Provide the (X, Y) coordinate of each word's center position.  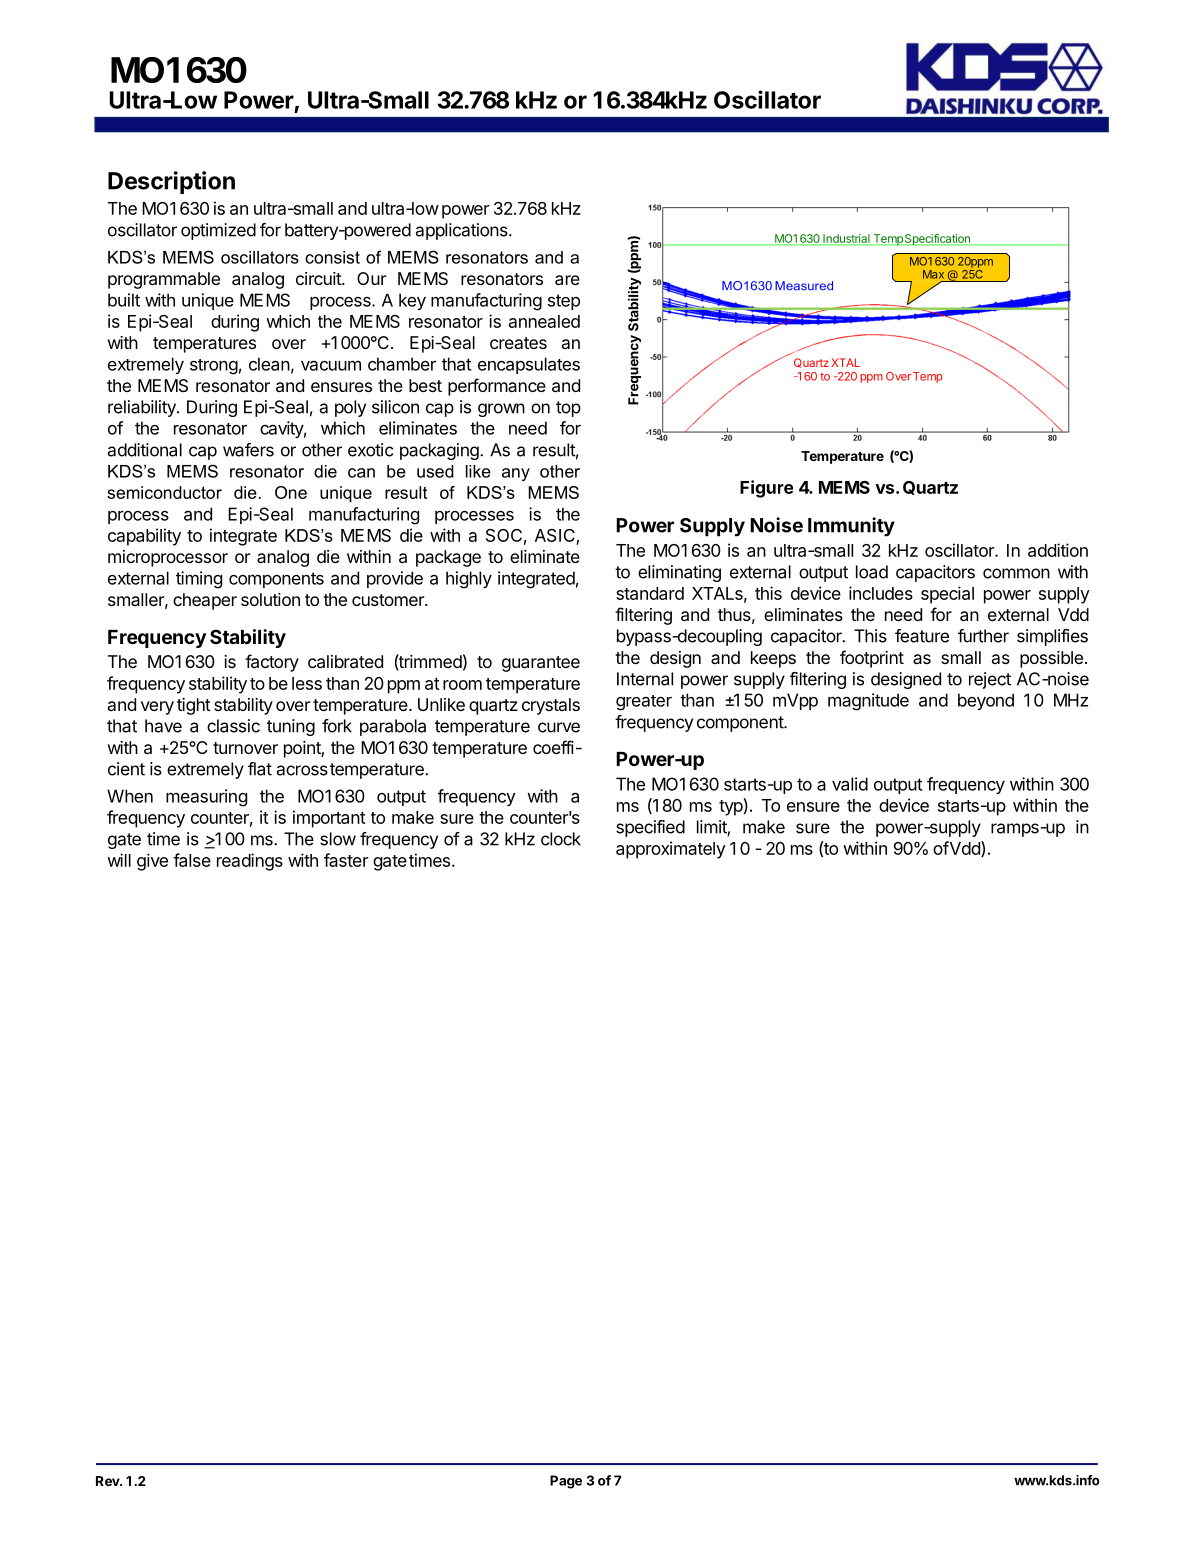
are (567, 280)
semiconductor (164, 492)
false (192, 860)
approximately (671, 850)
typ (731, 807)
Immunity (851, 527)
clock (561, 839)
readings (250, 862)
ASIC (556, 537)
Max (933, 274)
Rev (109, 1481)
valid (850, 784)
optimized (218, 231)
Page (566, 1482)
